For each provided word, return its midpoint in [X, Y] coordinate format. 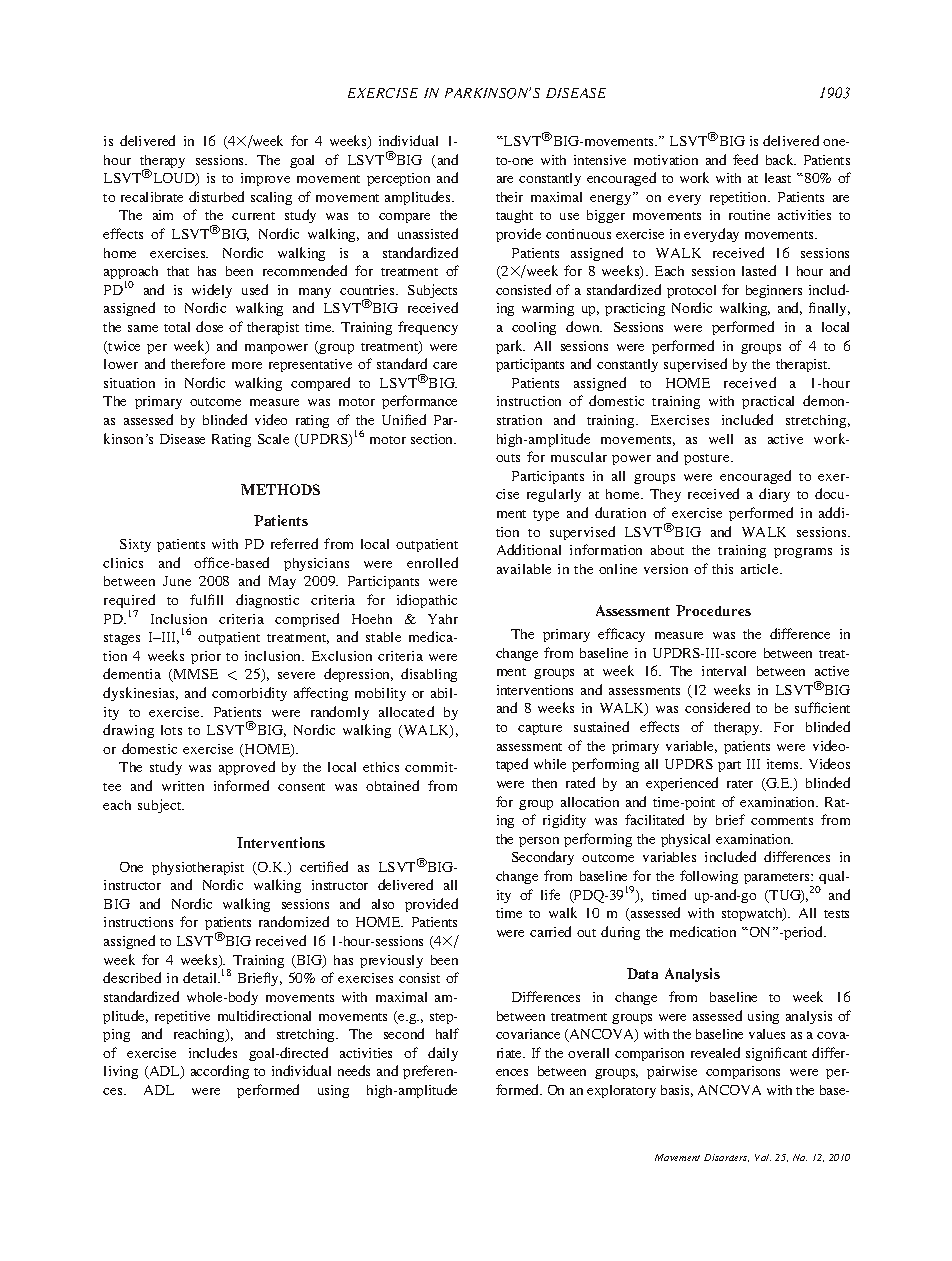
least [778, 178]
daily [443, 1054]
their [509, 197]
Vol [763, 1157]
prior [206, 657]
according [220, 1072]
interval [724, 671]
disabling [429, 675]
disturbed [216, 196]
